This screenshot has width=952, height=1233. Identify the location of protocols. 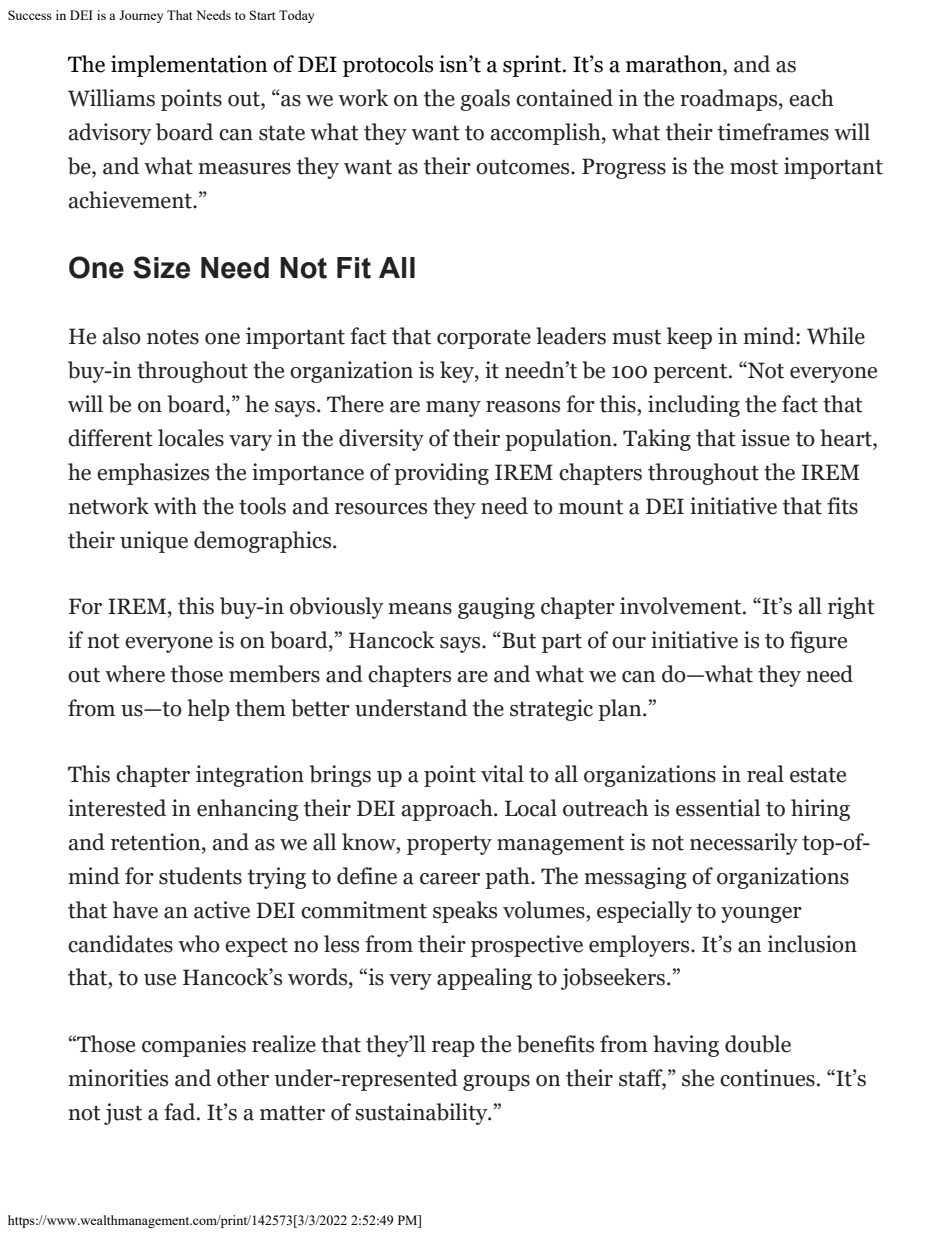
(388, 66).
